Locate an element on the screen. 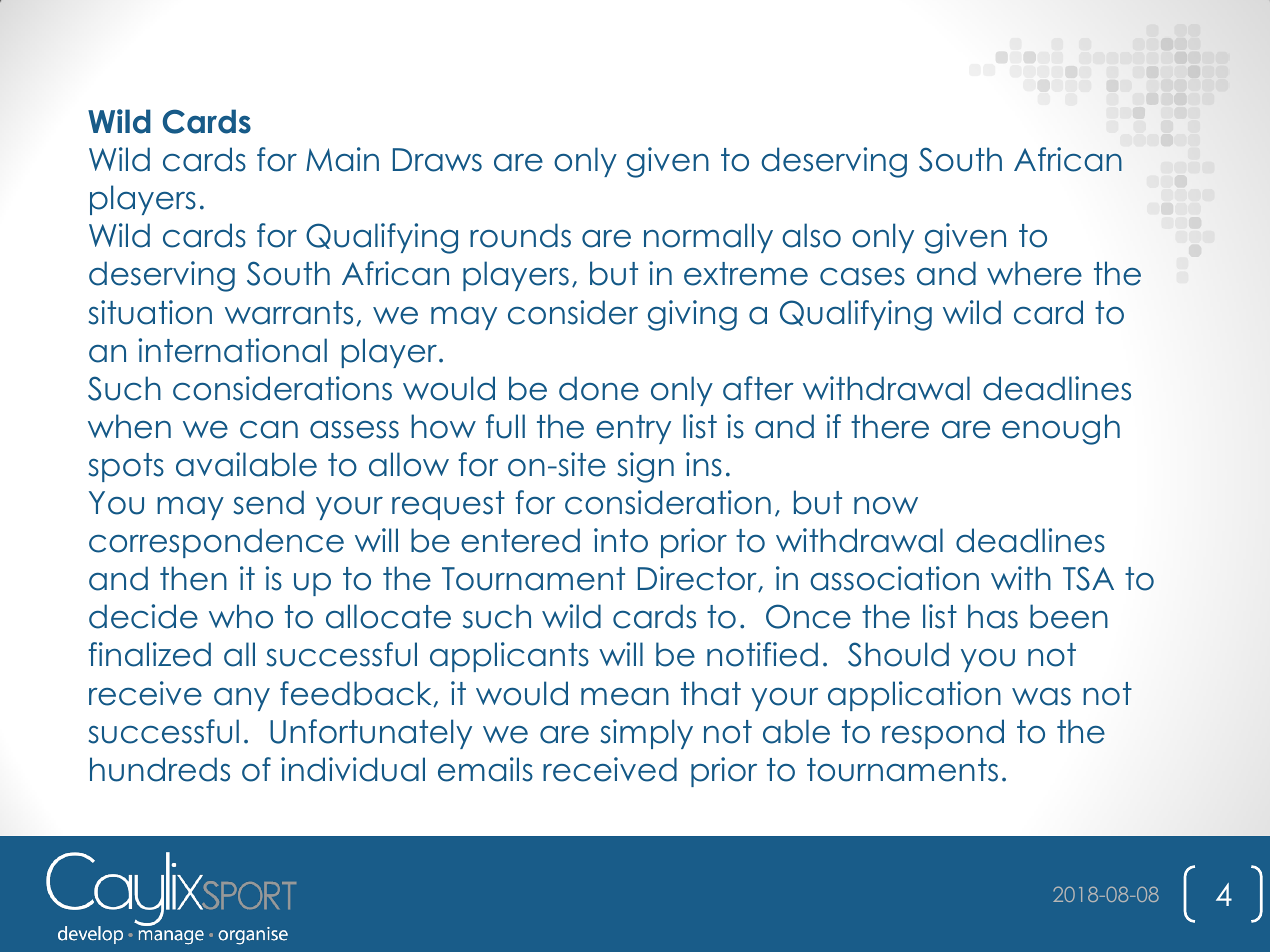  enough is located at coordinates (1061, 429).
